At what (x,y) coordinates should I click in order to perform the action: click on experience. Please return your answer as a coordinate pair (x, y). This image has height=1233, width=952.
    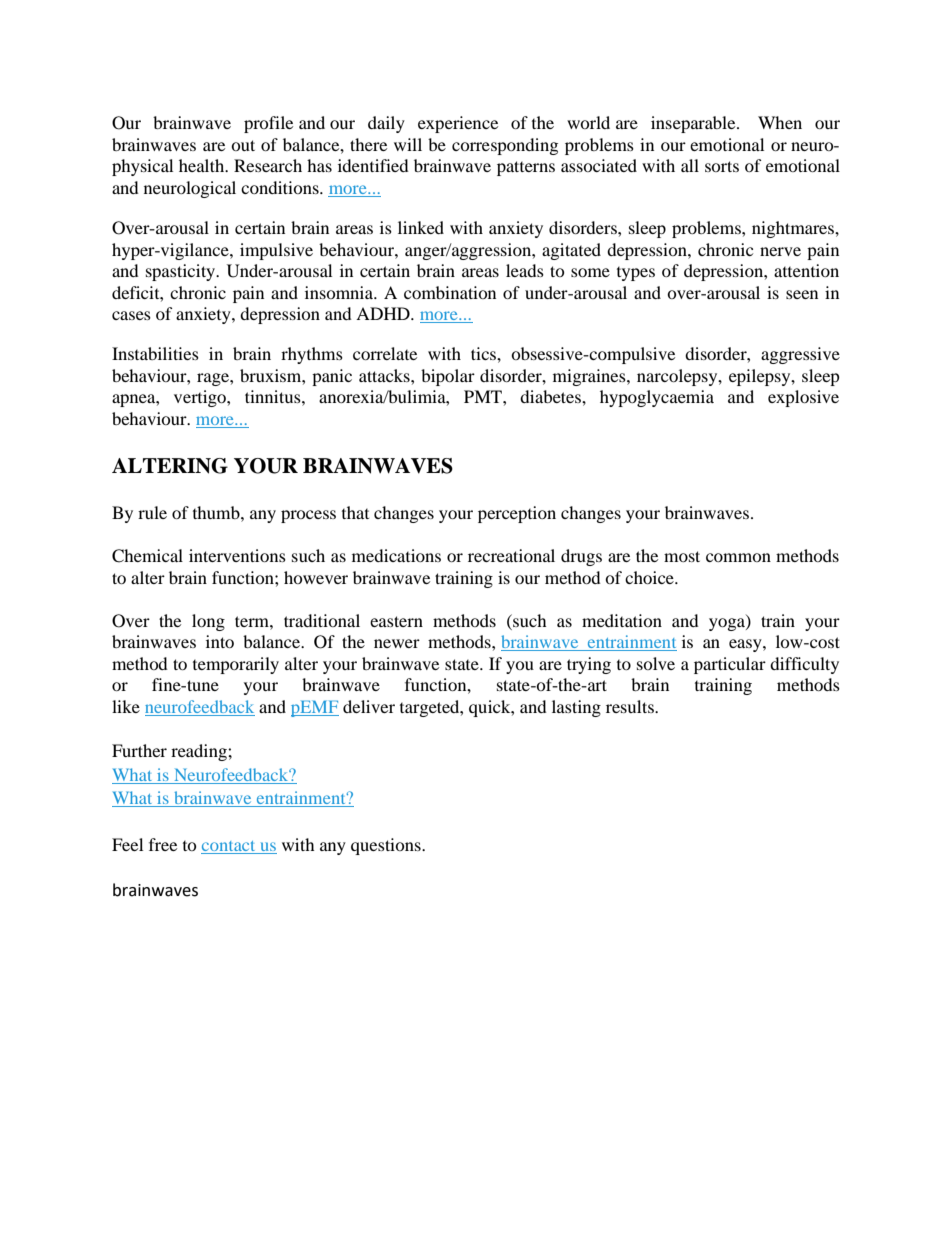
    Looking at the image, I should click on (458, 124).
